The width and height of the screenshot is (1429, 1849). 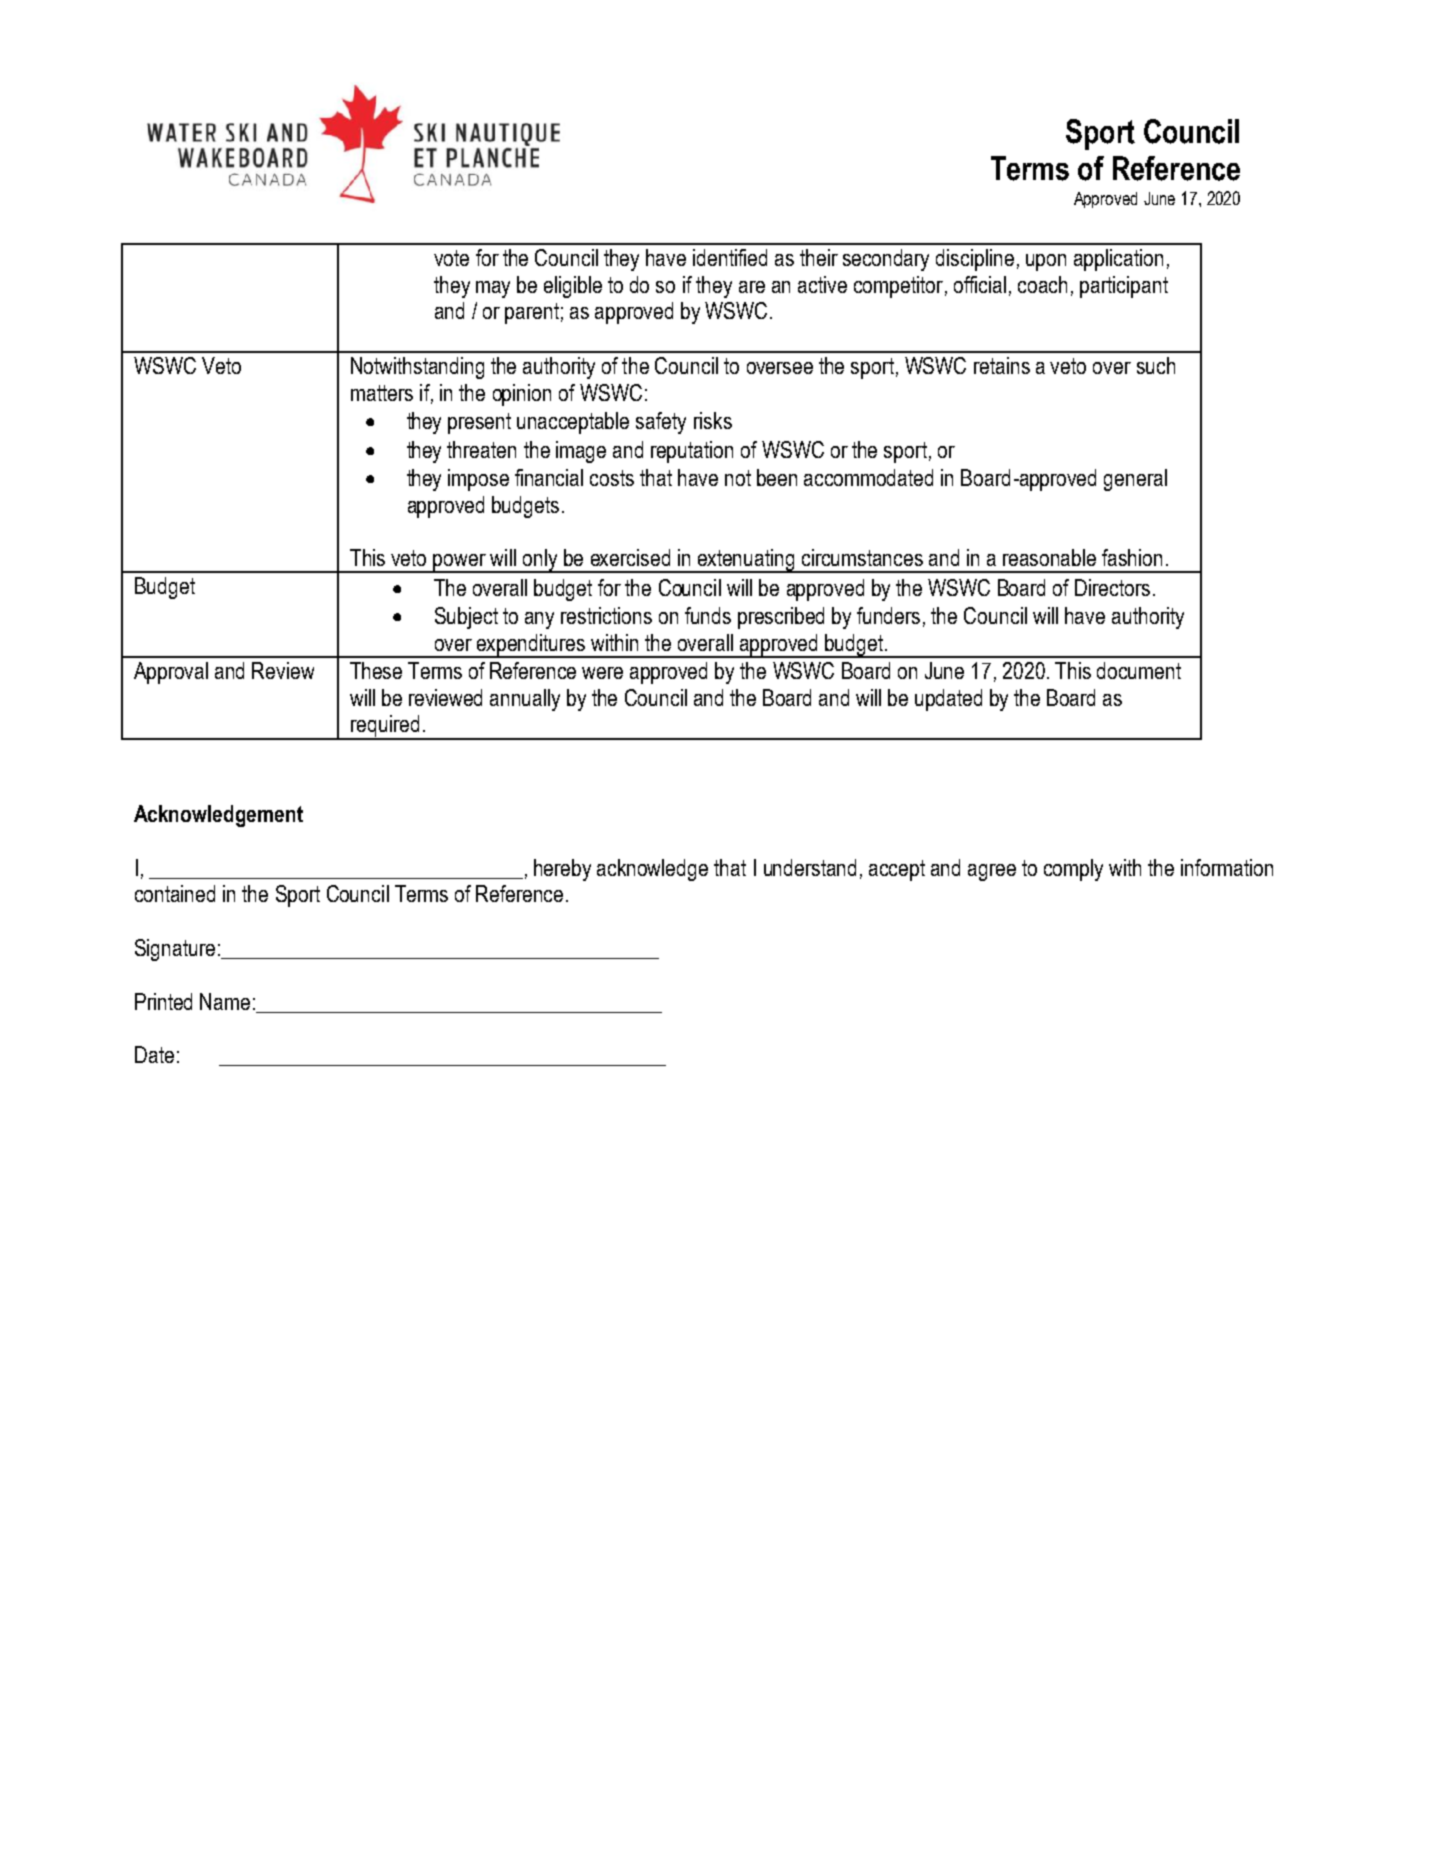 What do you see at coordinates (1124, 287) in the screenshot?
I see `participant` at bounding box center [1124, 287].
